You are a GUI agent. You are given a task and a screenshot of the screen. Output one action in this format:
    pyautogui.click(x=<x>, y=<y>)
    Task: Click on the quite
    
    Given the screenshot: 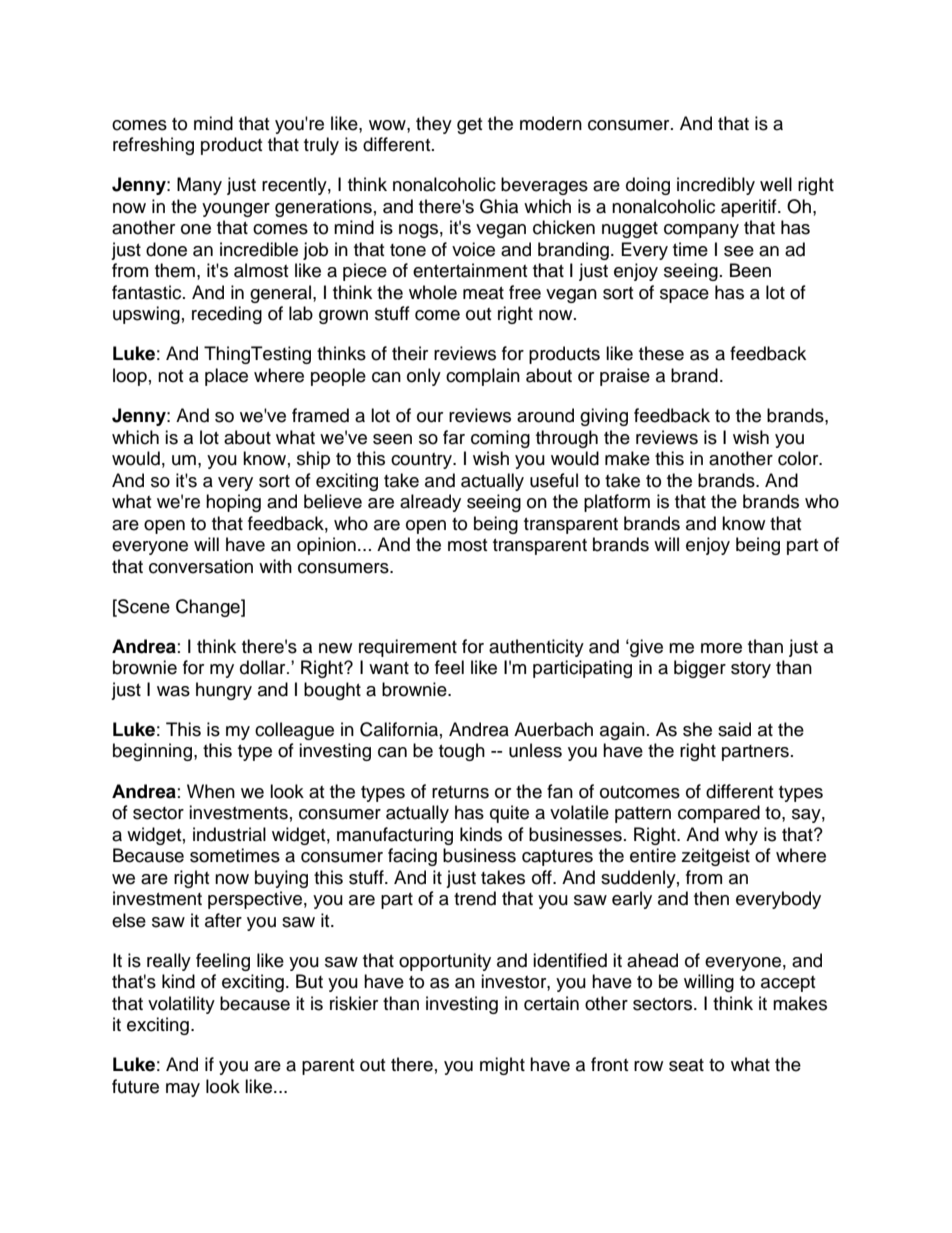 What is the action you would take?
    pyautogui.click(x=509, y=814)
